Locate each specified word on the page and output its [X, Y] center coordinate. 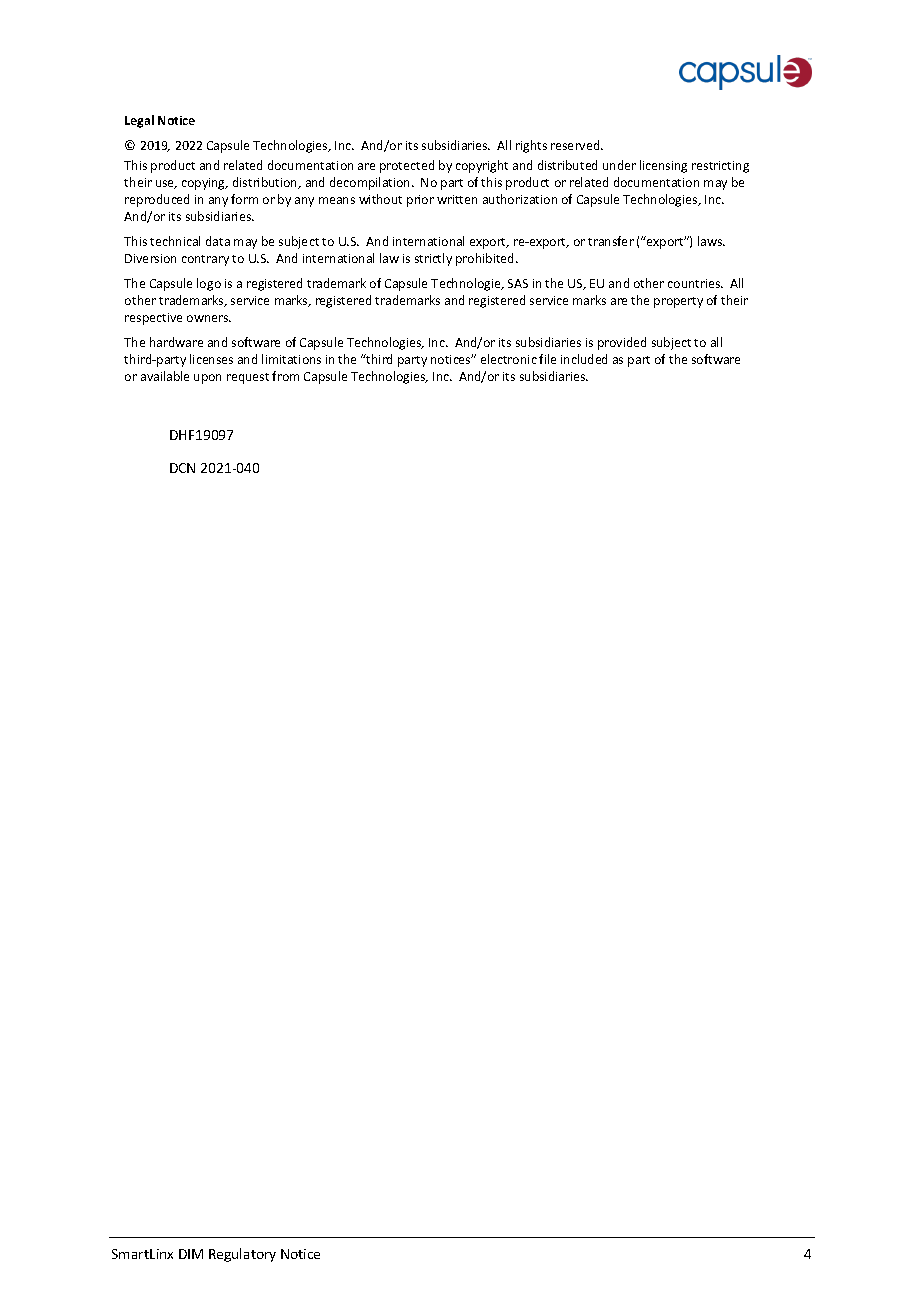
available [165, 376]
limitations [291, 359]
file [547, 359]
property [678, 302]
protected [407, 166]
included [584, 359]
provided [622, 343]
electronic [509, 359]
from [285, 376]
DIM [191, 1254]
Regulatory [242, 1255]
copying [205, 184]
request [248, 378]
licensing [663, 166]
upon [207, 379]
